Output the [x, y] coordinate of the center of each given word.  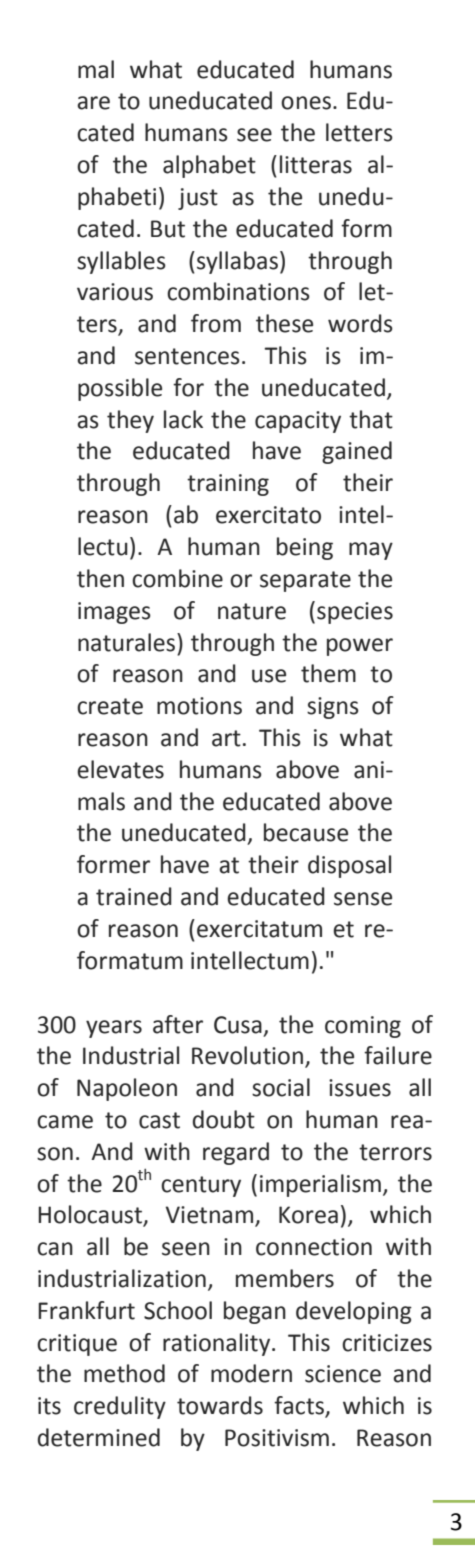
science [343, 1374]
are [93, 103]
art [226, 738]
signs [333, 708]
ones [306, 103]
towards [220, 1405]
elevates [120, 769]
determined [99, 1437]
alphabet [209, 166]
